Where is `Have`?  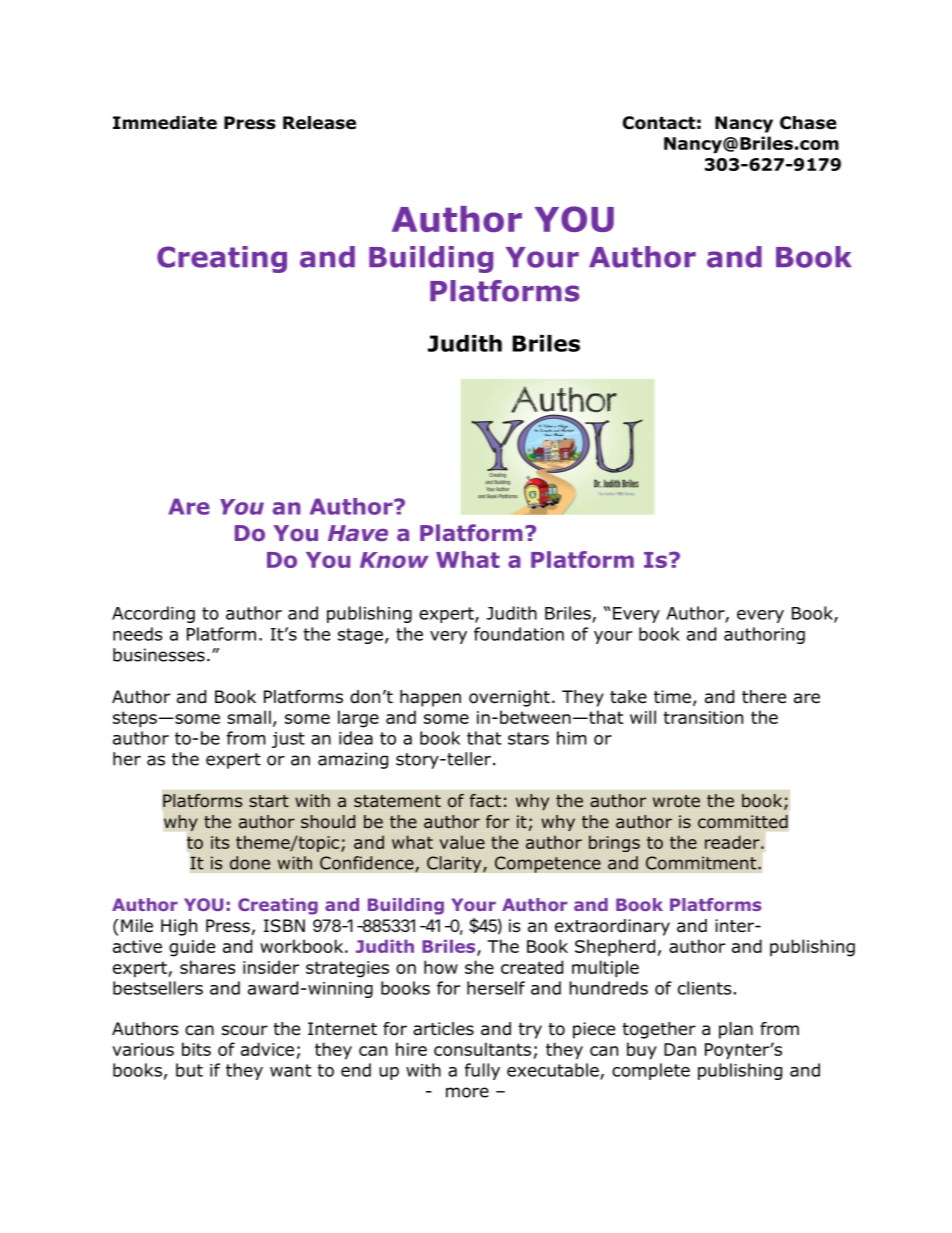
Have is located at coordinates (358, 533).
